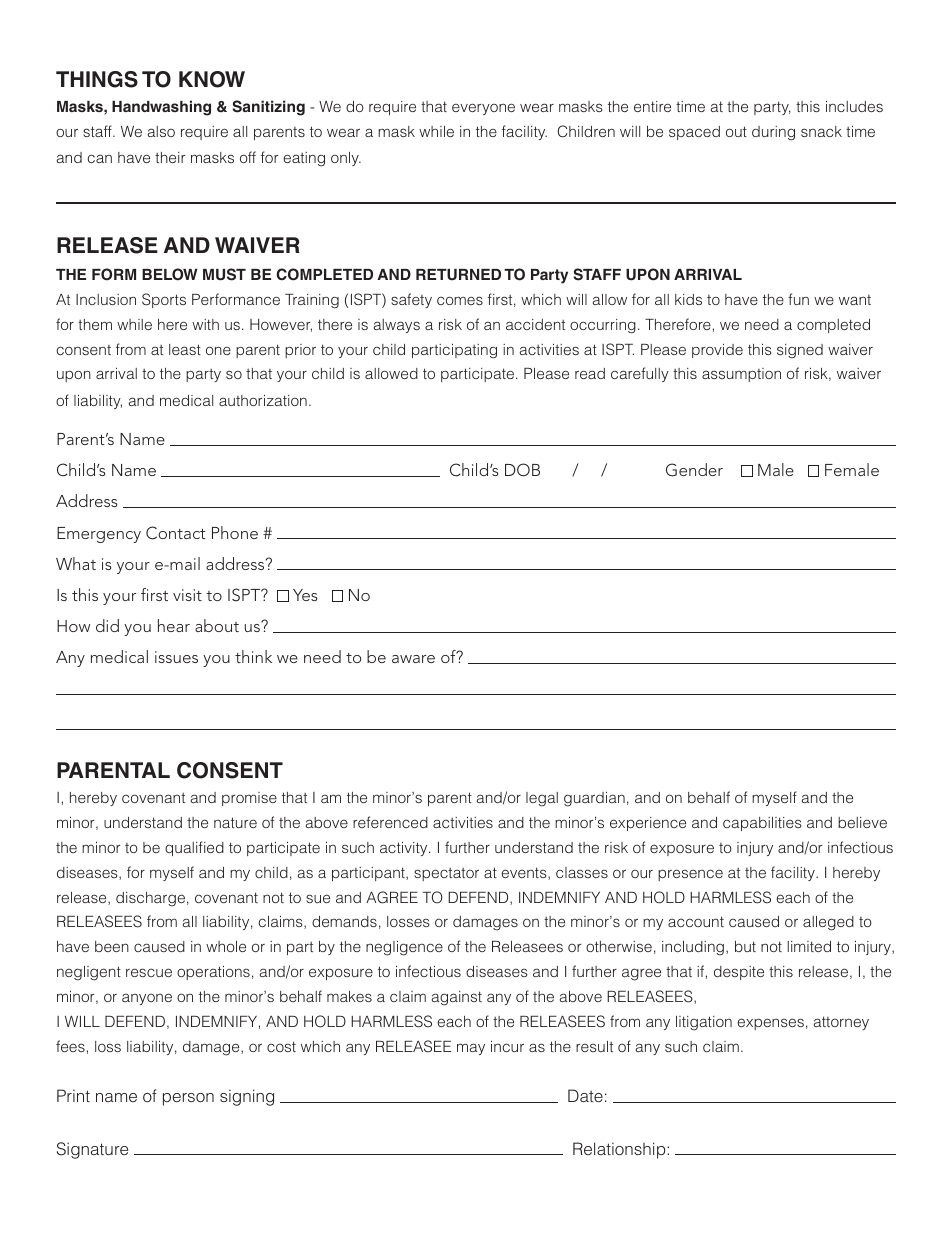  I want to click on assumption, so click(741, 375).
